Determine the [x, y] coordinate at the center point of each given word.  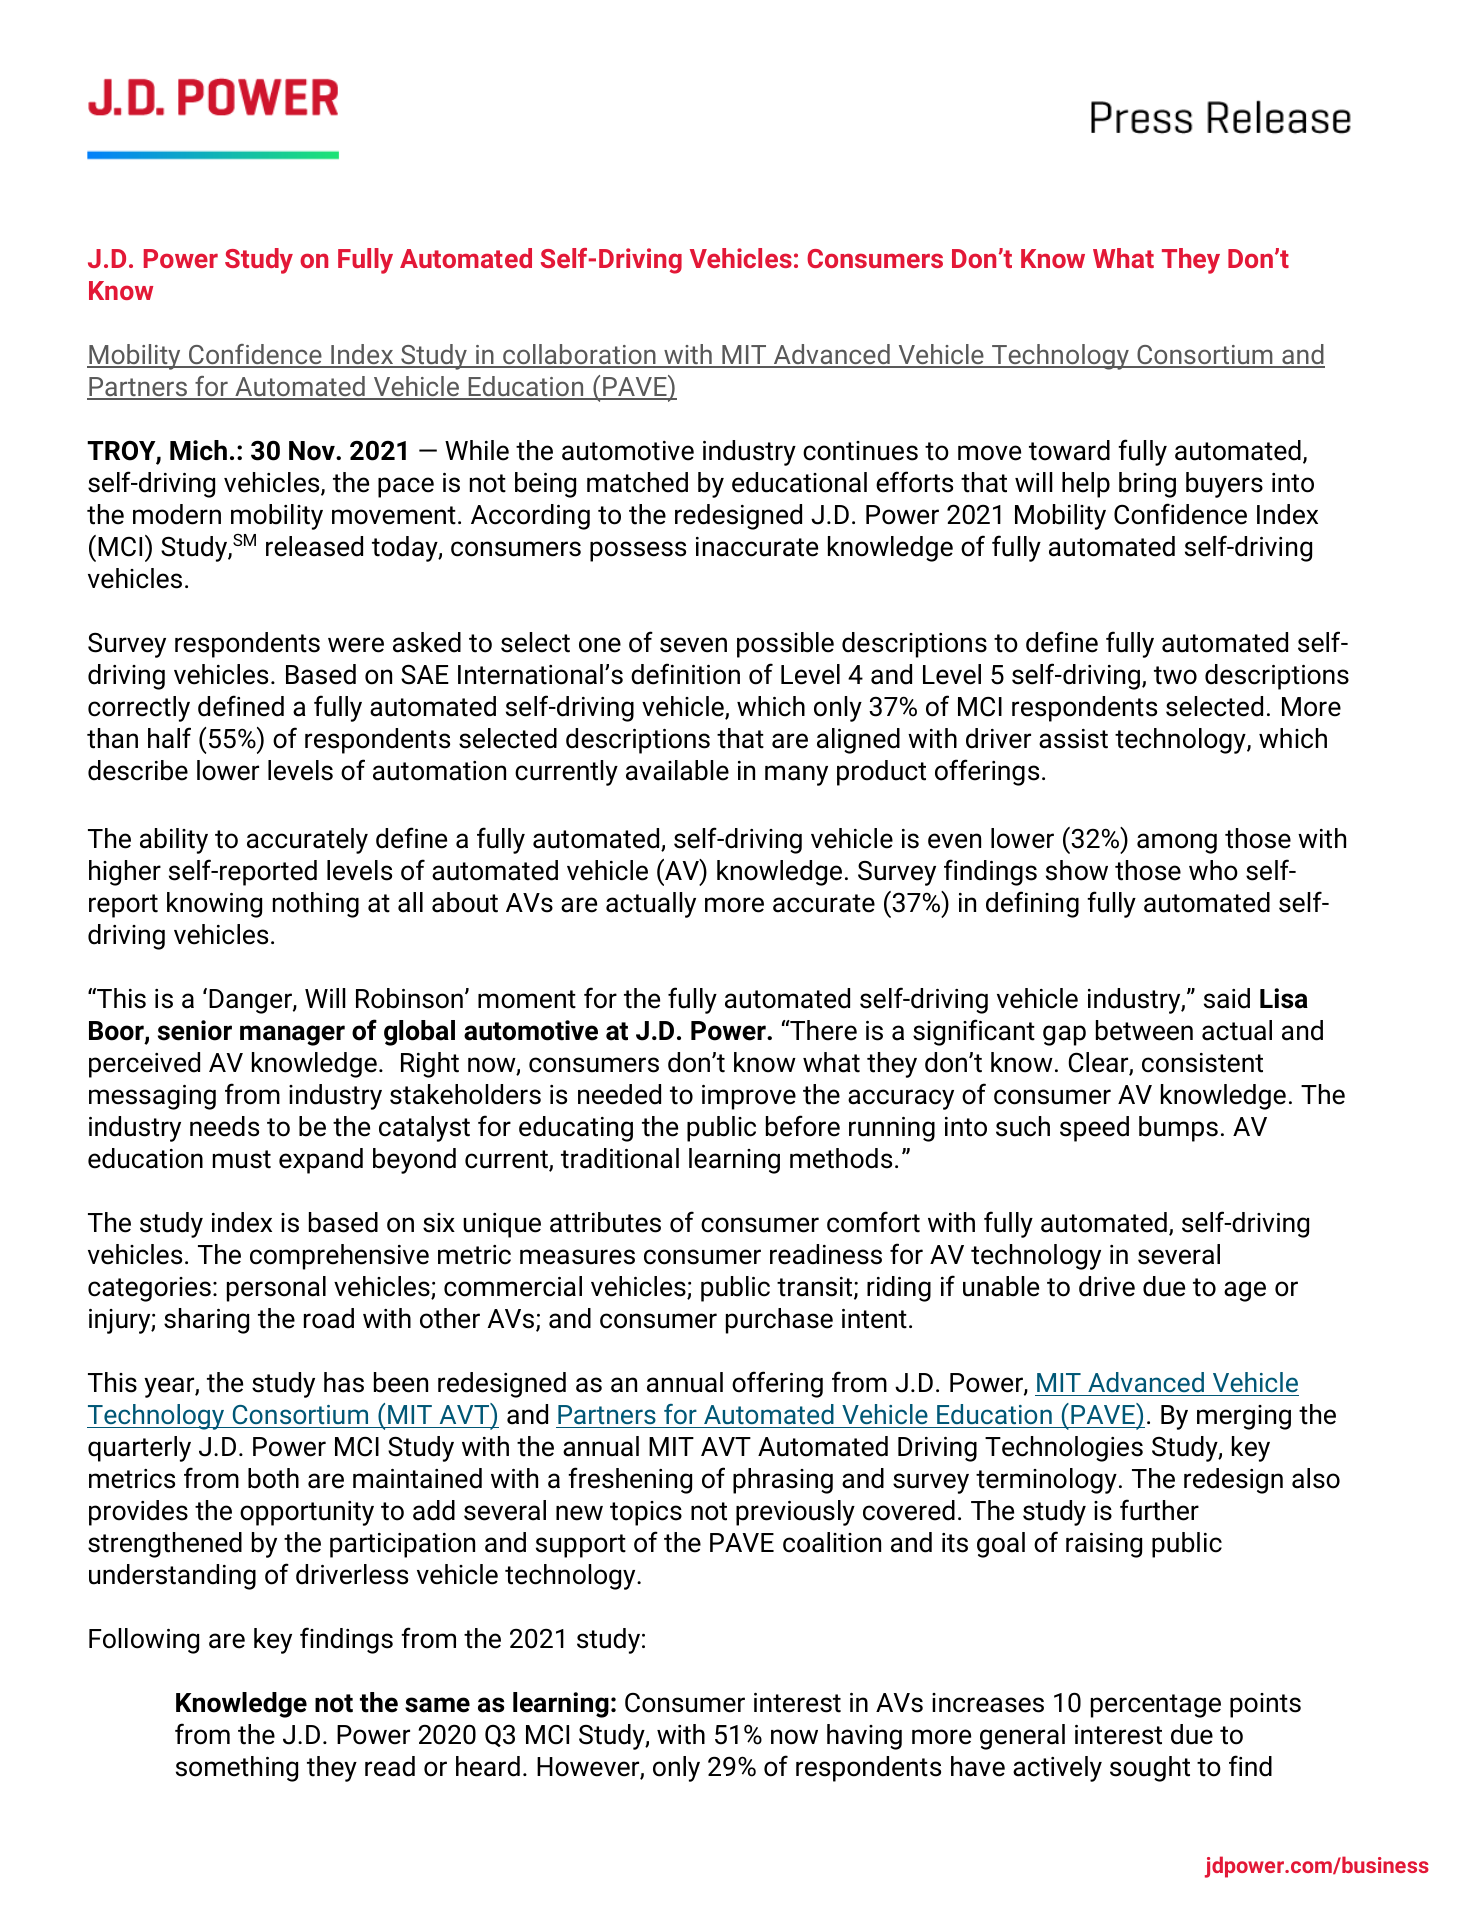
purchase [779, 1321]
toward [1069, 450]
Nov [313, 451]
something [237, 1769]
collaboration [579, 355]
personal [276, 1289]
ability [174, 841]
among [1177, 843]
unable [1001, 1286]
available [677, 770]
